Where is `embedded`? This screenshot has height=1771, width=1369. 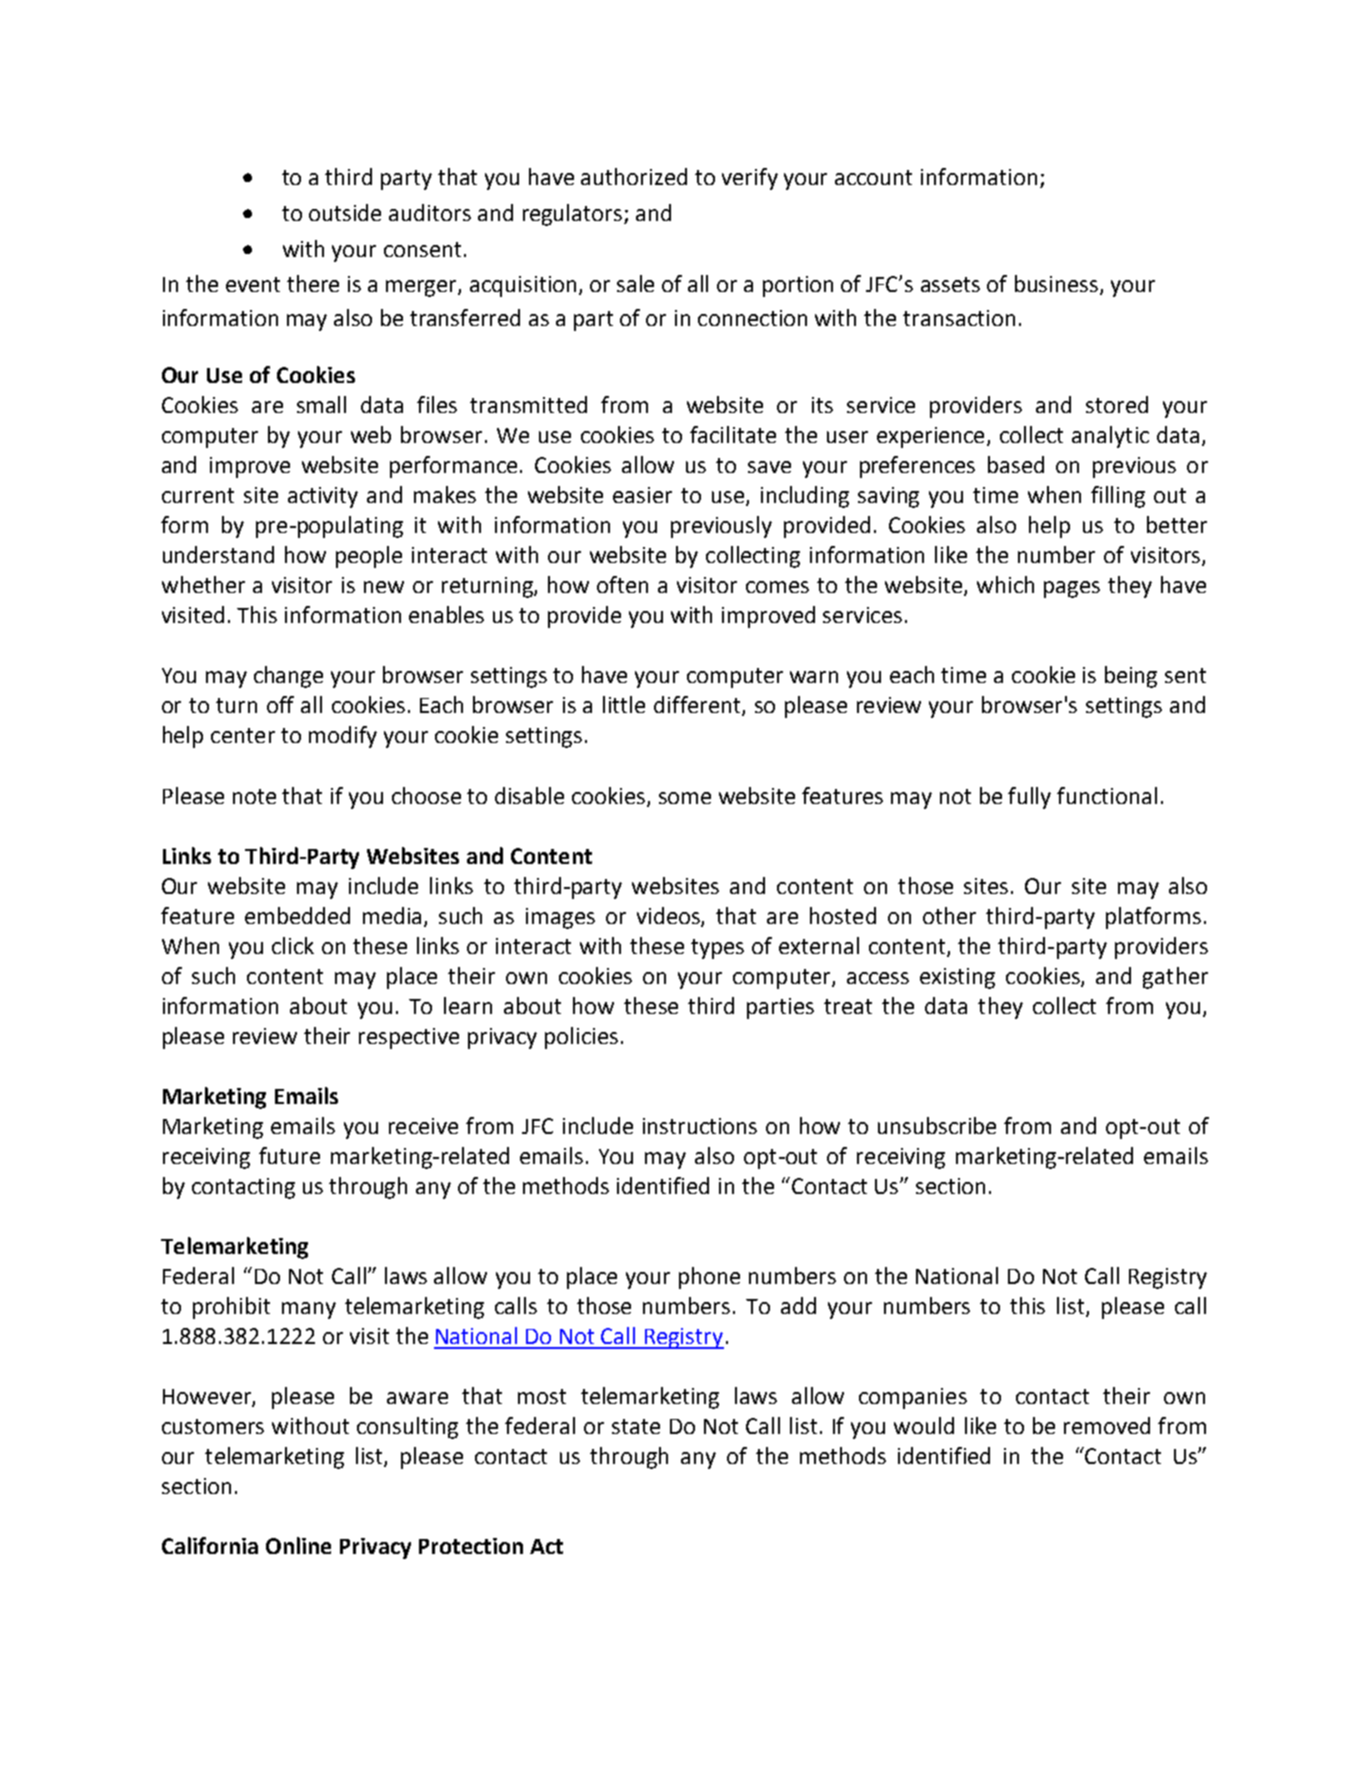
embedded is located at coordinates (297, 915).
